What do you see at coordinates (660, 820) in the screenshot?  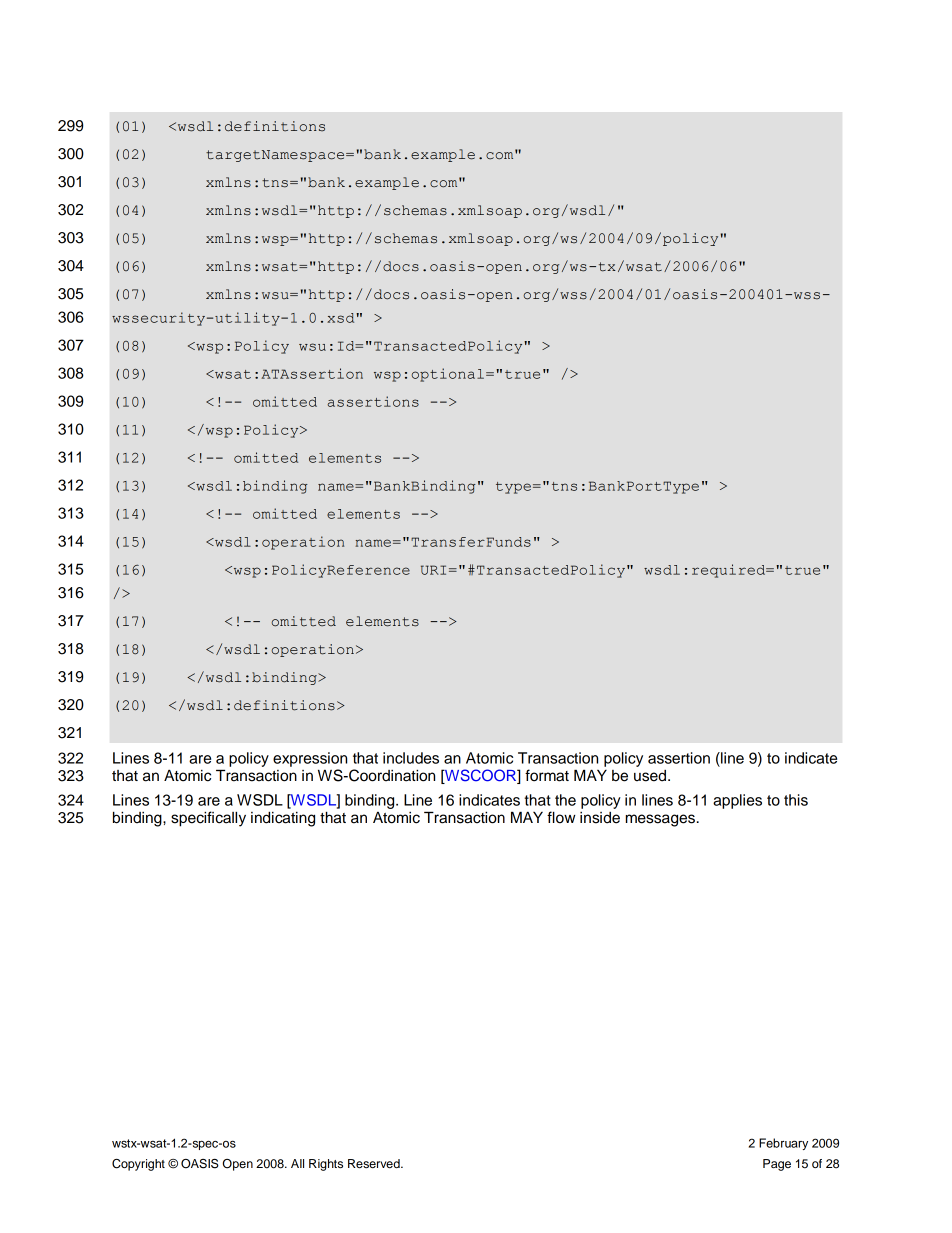 I see `messages` at bounding box center [660, 820].
